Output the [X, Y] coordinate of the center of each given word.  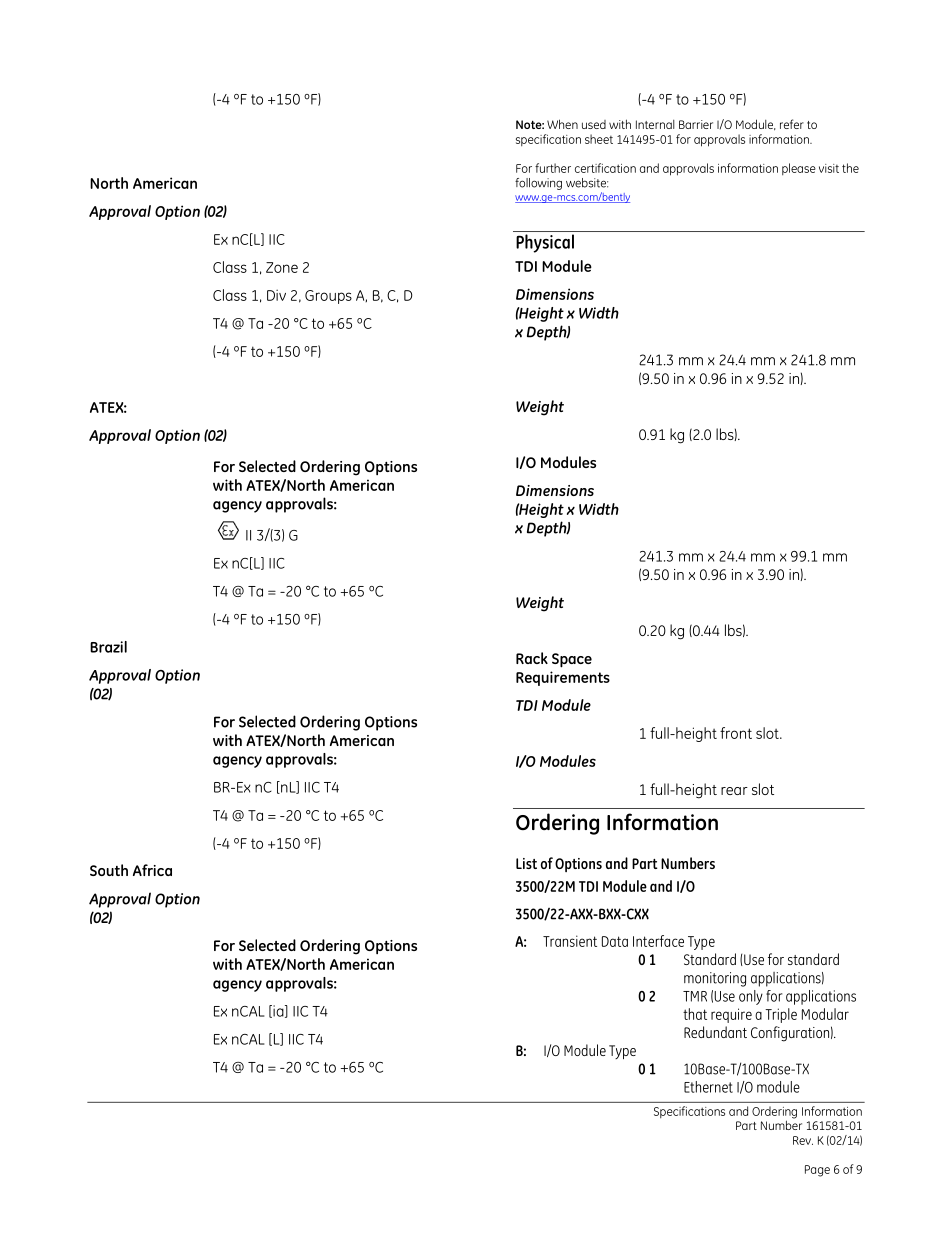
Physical [545, 243]
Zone [282, 267]
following [538, 184]
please [799, 169]
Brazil [108, 647]
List [526, 863]
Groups [328, 297]
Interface [658, 941]
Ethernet [708, 1087]
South [109, 870]
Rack [532, 658]
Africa [152, 870]
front [736, 733]
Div [276, 295]
